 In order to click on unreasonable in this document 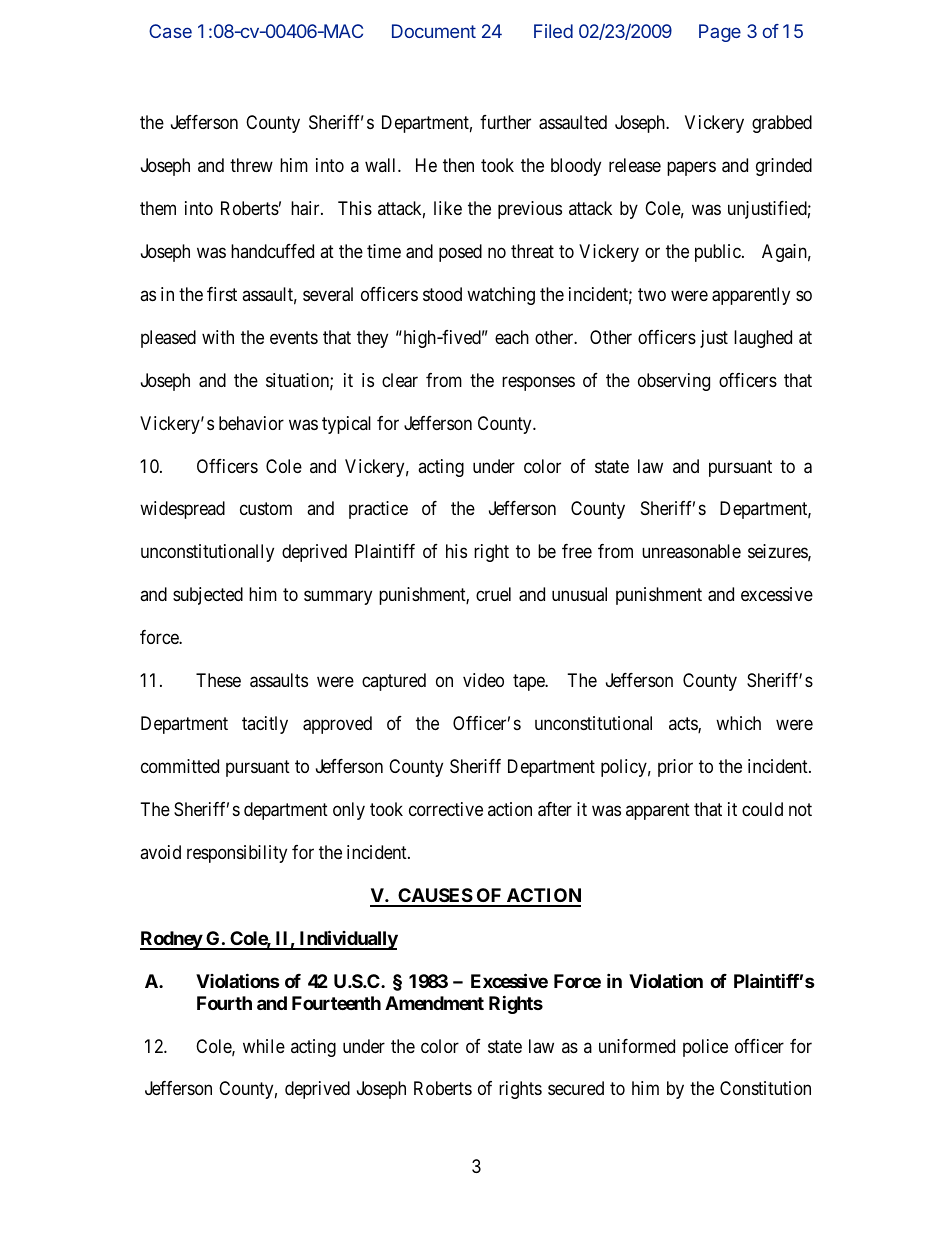, I will do `click(691, 551)`.
